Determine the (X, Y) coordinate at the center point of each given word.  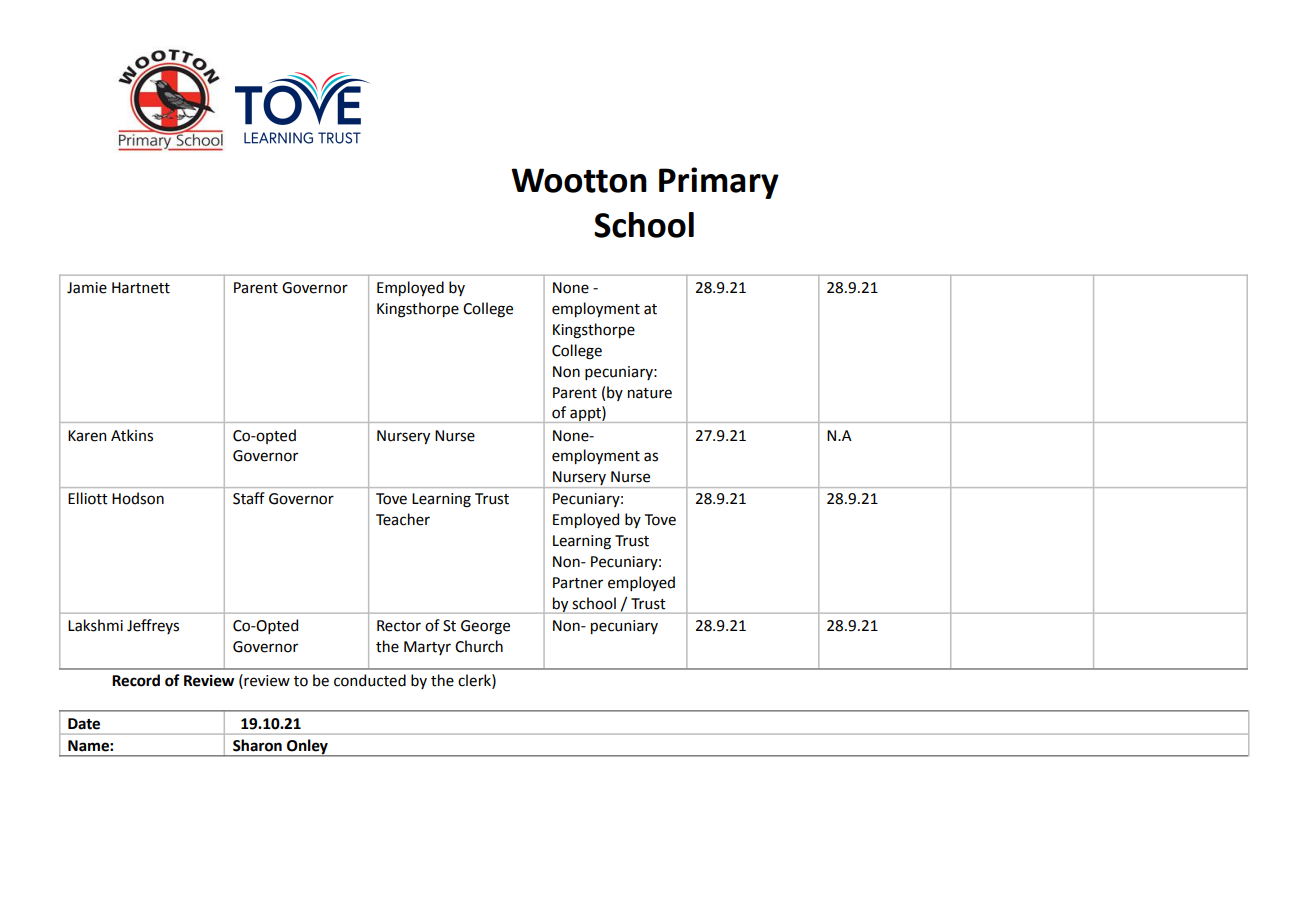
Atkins (132, 435)
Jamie (87, 288)
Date (84, 724)
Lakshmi (95, 625)
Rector (399, 626)
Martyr (427, 648)
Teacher (403, 519)
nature (650, 393)
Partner (578, 583)
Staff (249, 498)
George (485, 627)
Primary (719, 183)
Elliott (88, 498)
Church (479, 646)
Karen (87, 436)
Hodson (138, 498)
